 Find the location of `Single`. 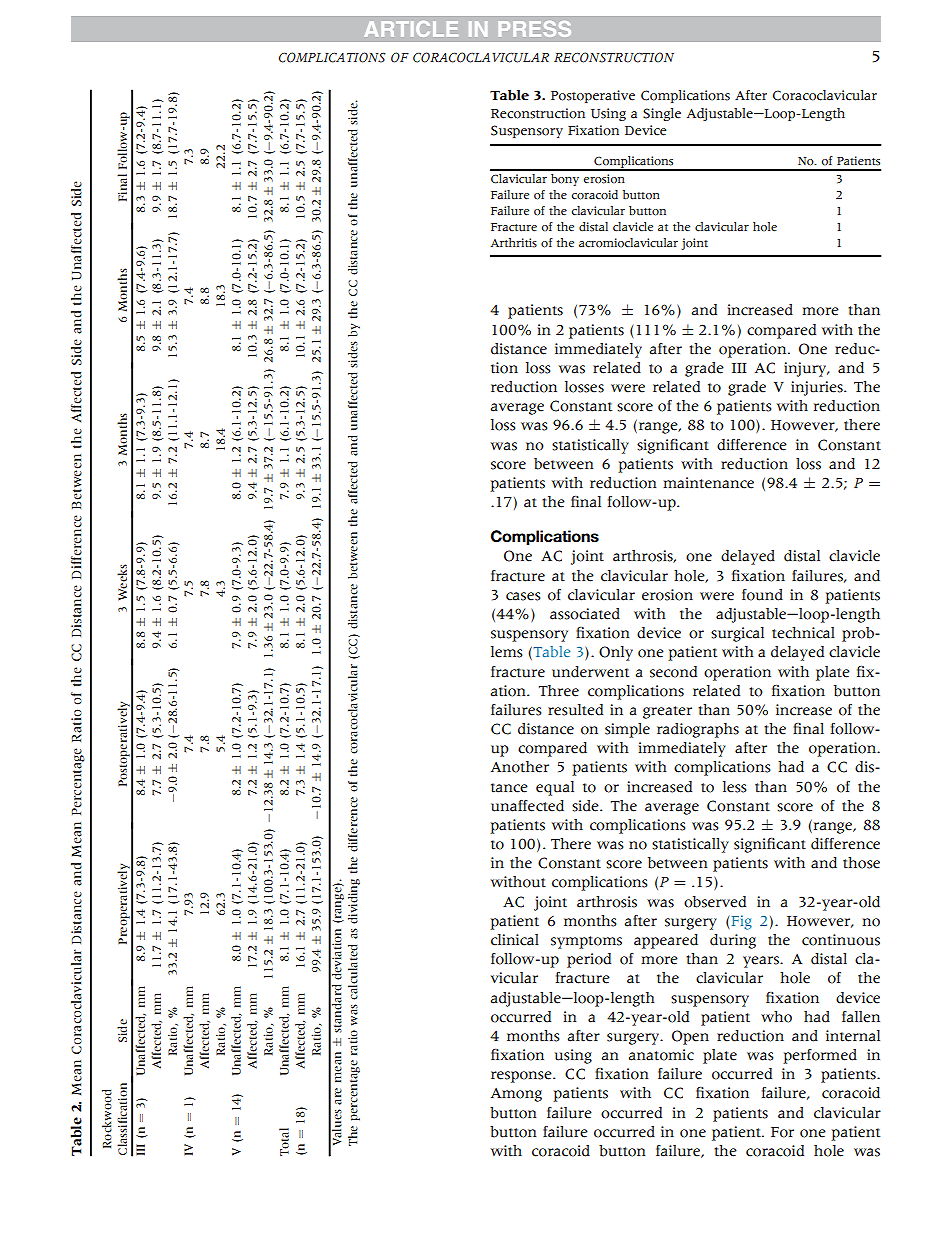

Single is located at coordinates (662, 114).
